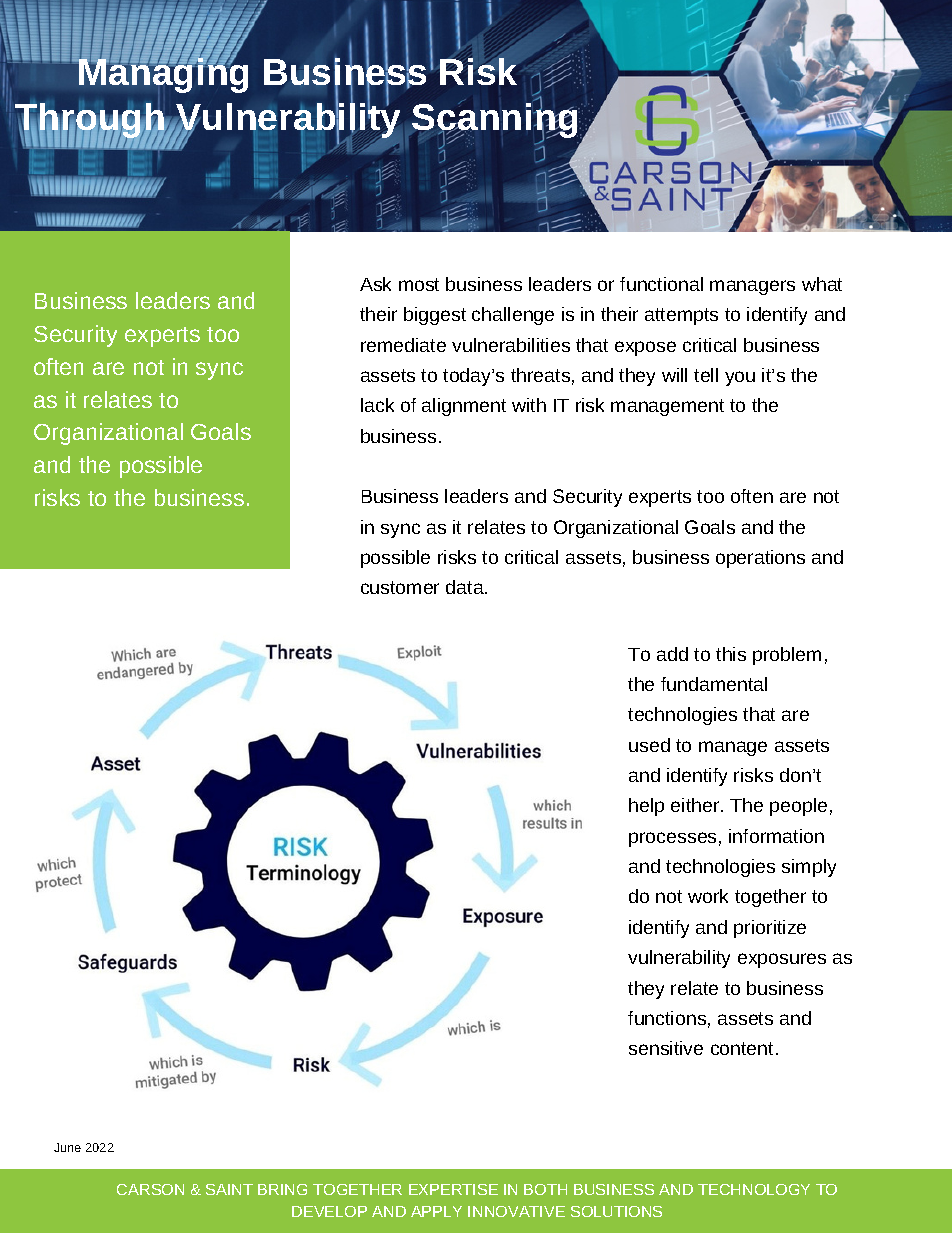 Image resolution: width=952 pixels, height=1233 pixels. What do you see at coordinates (466, 587) in the screenshot?
I see `data` at bounding box center [466, 587].
